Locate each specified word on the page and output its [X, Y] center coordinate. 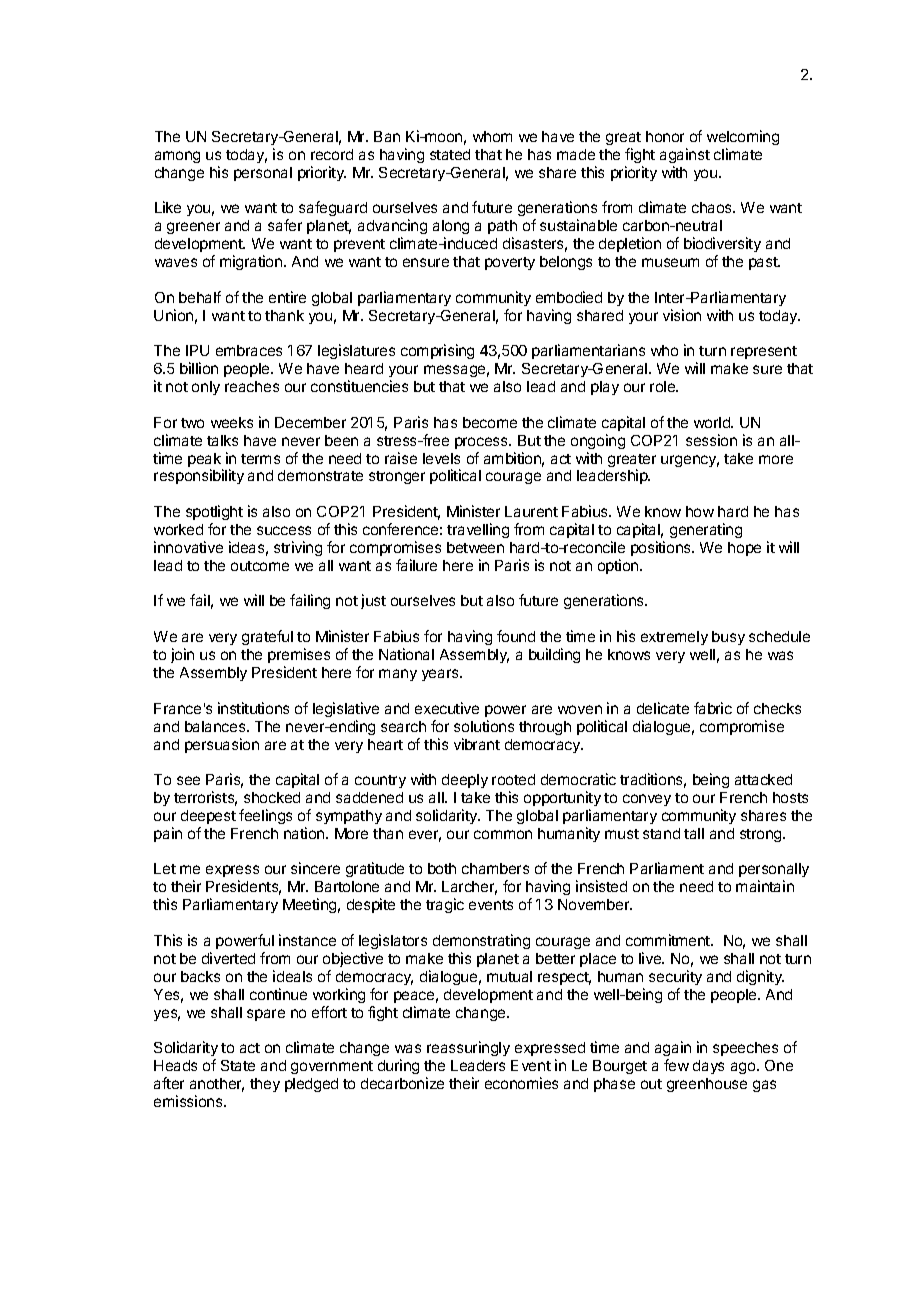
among [177, 157]
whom [492, 136]
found [516, 636]
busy [728, 638]
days [708, 1067]
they [265, 1085]
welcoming [743, 137]
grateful [267, 637]
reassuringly [468, 1048]
